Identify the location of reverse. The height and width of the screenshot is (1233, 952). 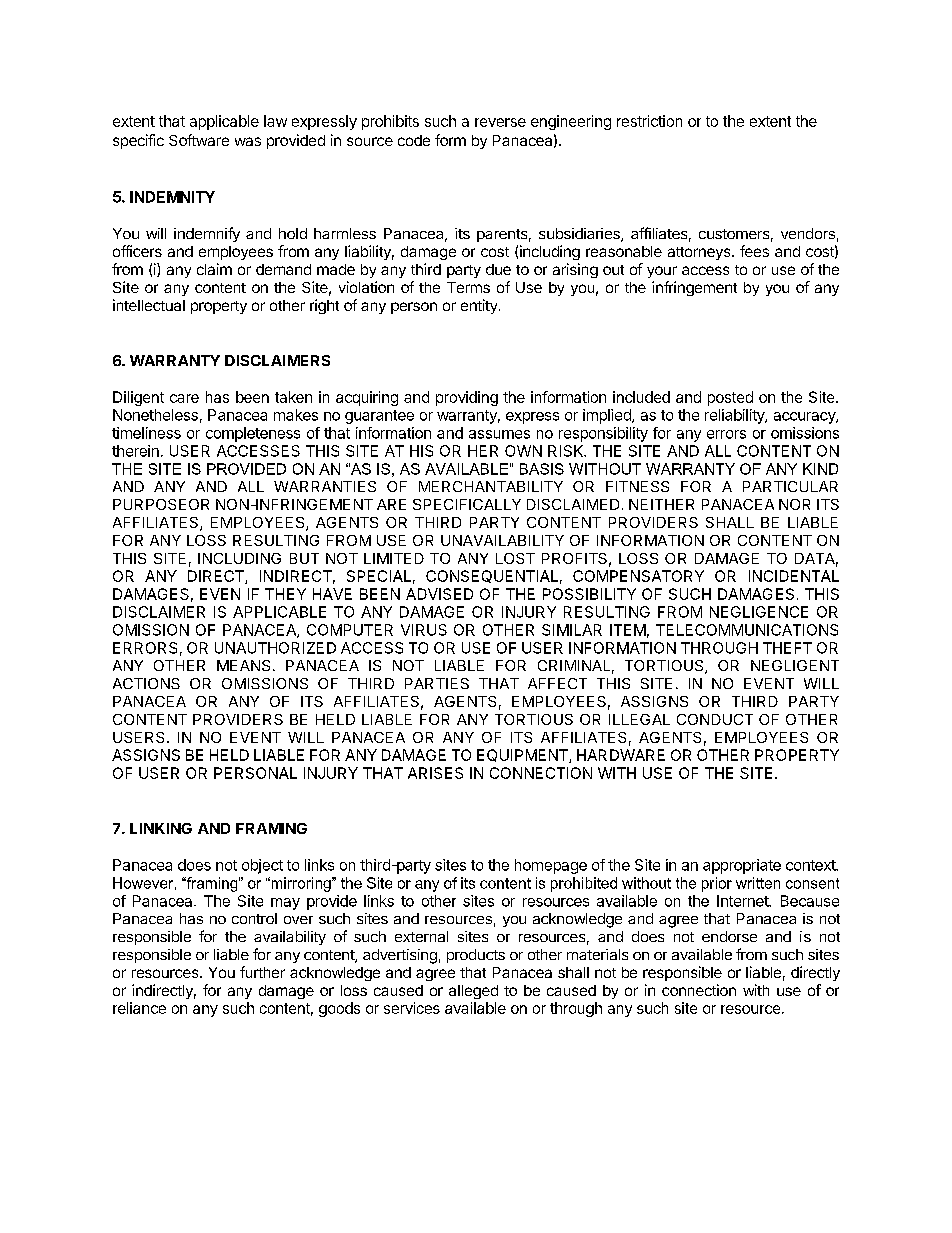
(500, 122).
